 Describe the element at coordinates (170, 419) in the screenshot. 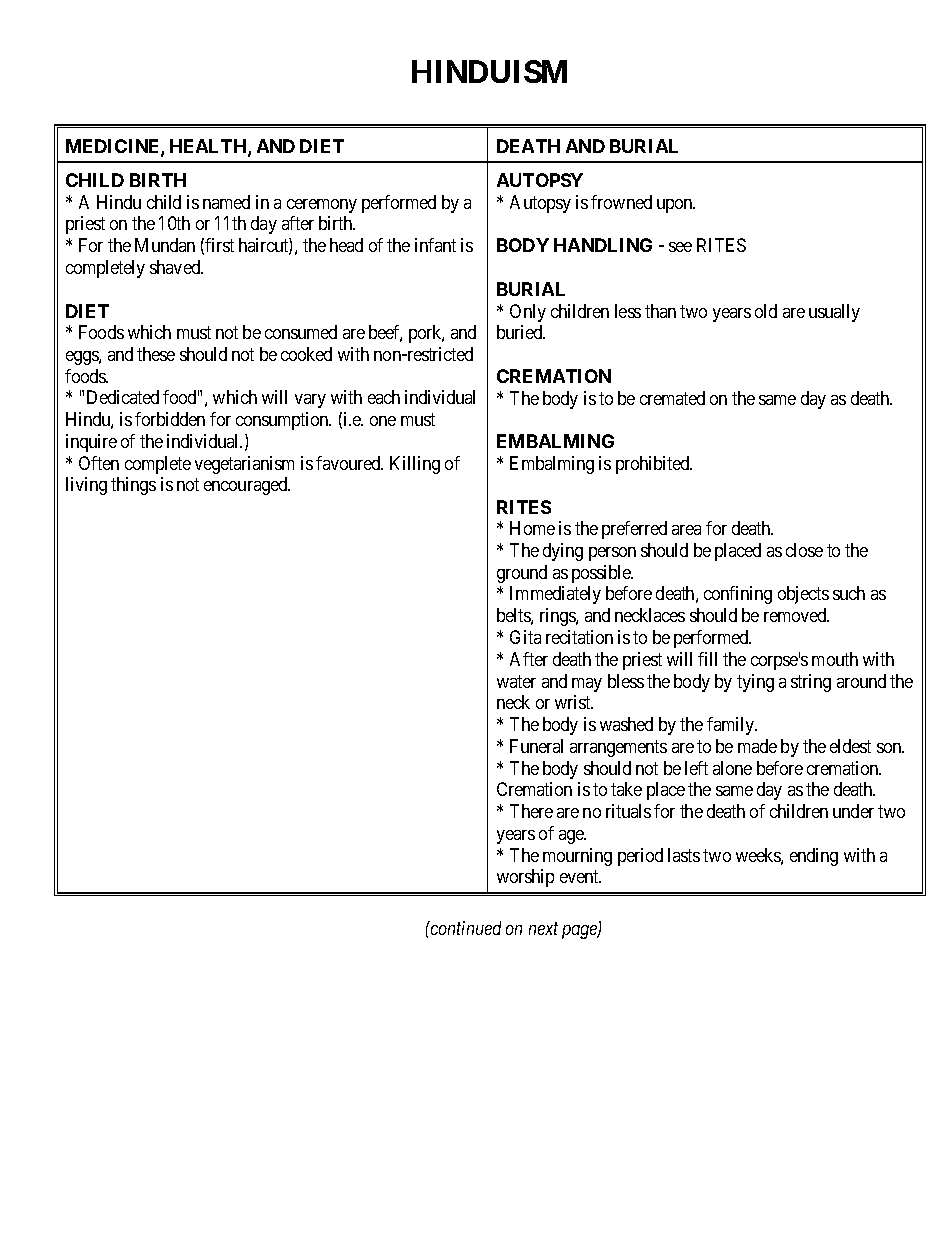

I see `forbidden` at that location.
